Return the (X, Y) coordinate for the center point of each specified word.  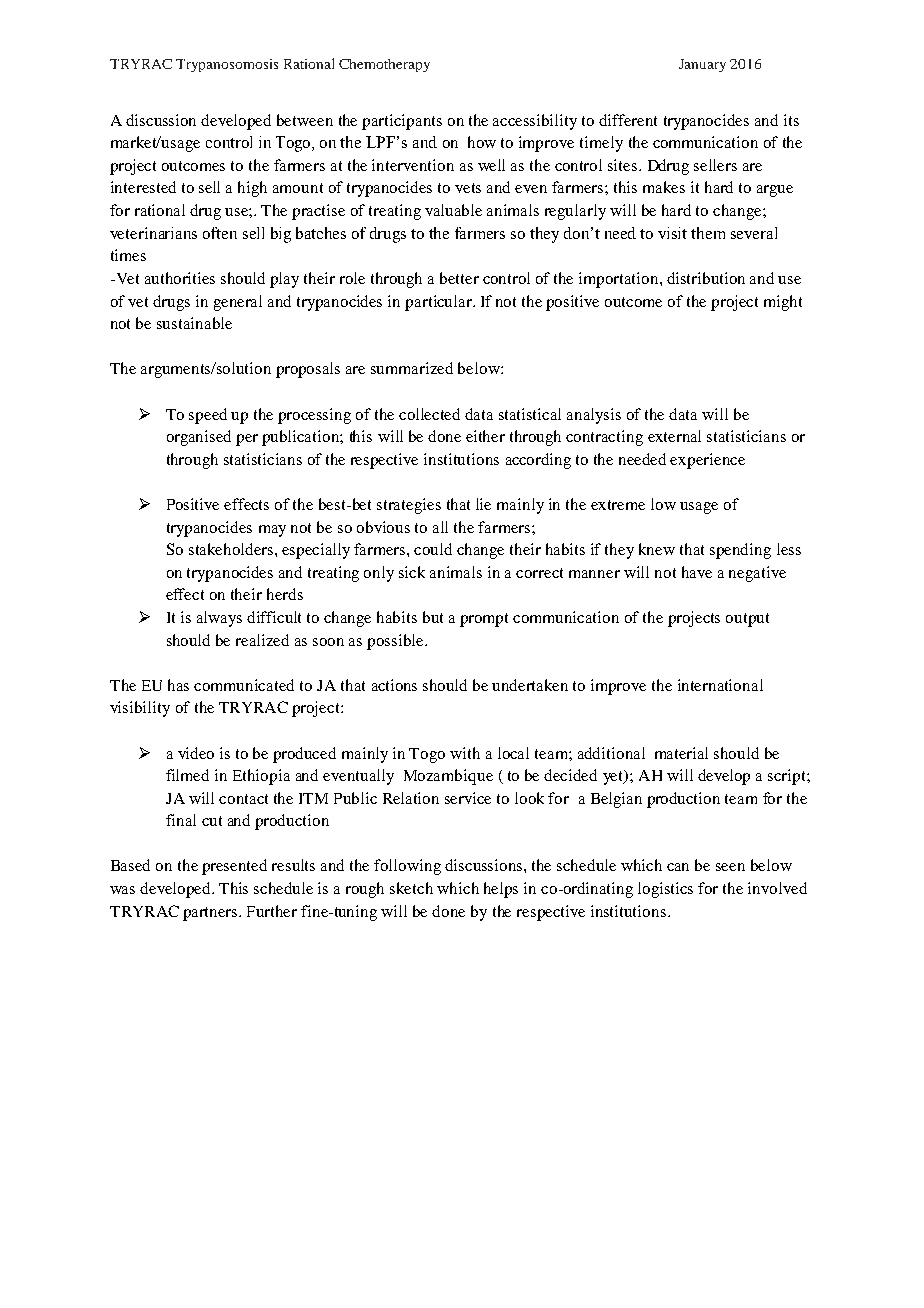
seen (730, 867)
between (305, 120)
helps (501, 890)
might (783, 303)
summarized (412, 368)
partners (211, 914)
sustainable (194, 323)
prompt (484, 620)
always (219, 619)
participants (402, 122)
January (702, 65)
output (747, 620)
